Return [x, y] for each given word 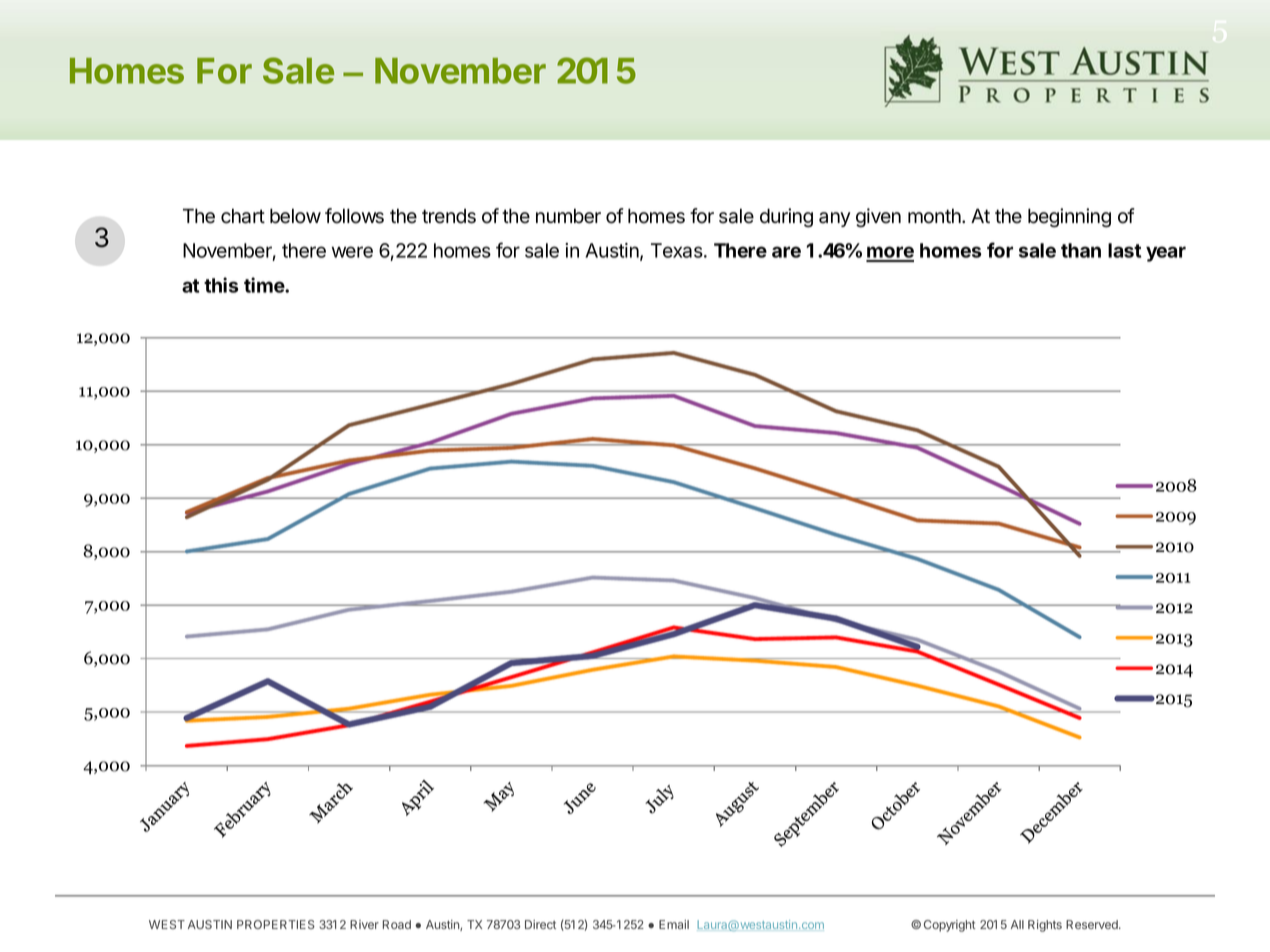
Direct [540, 924]
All [1017, 924]
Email [674, 924]
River [364, 924]
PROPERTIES [276, 924]
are [786, 252]
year [1166, 254]
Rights [1045, 926]
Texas [678, 250]
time [265, 285]
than [1081, 250]
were [352, 252]
